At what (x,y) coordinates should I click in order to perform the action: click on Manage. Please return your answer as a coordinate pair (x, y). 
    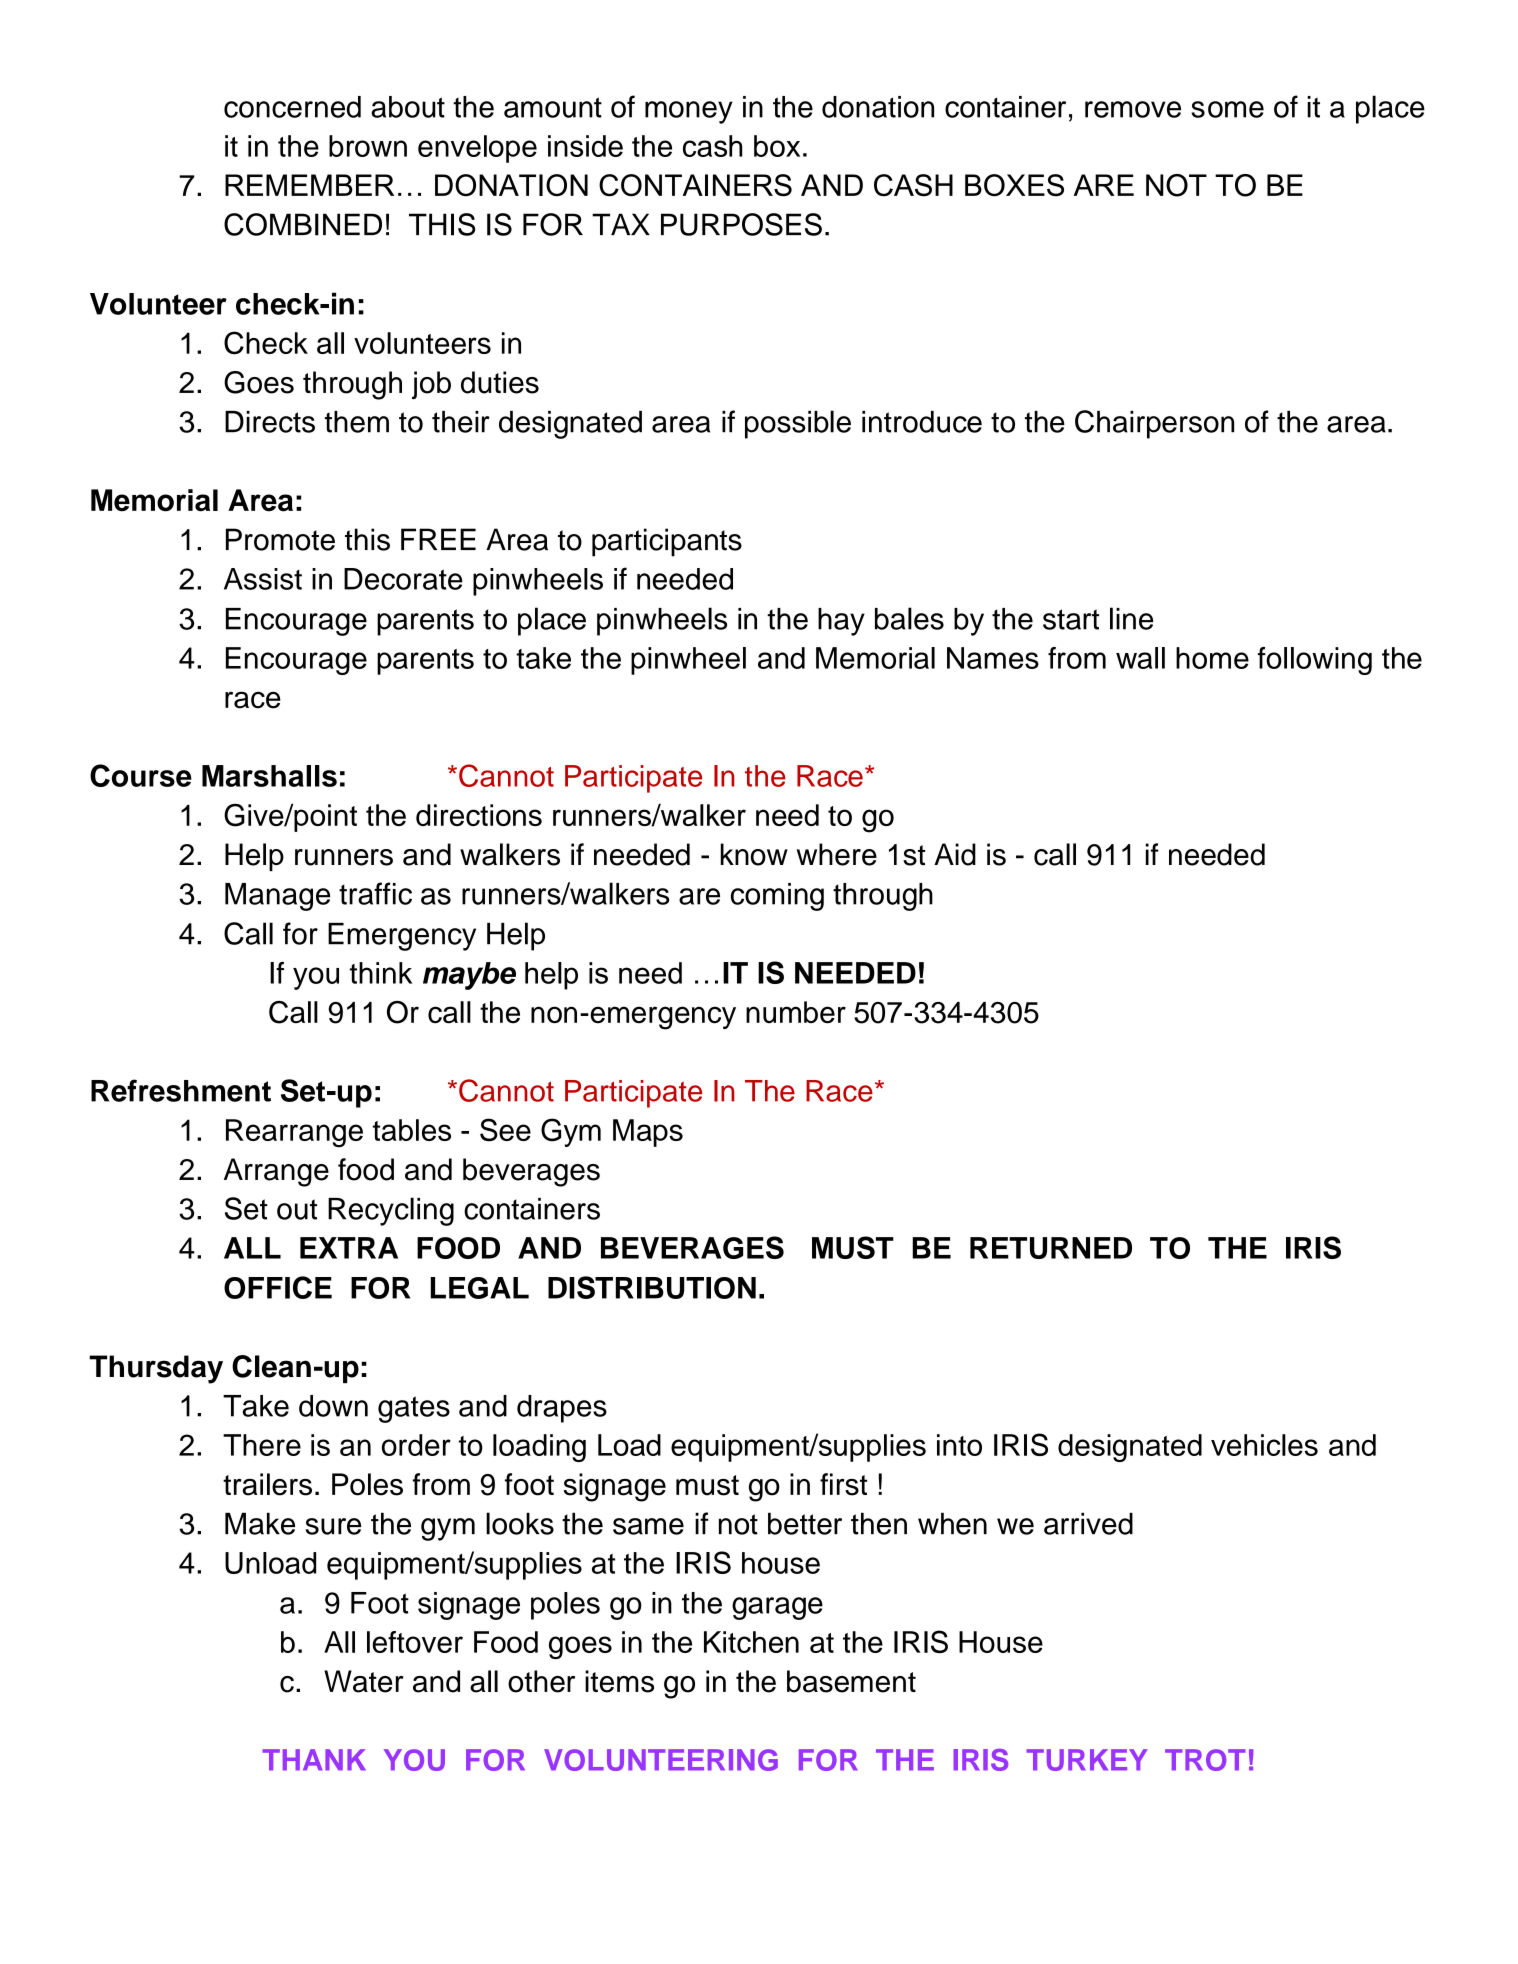
    Looking at the image, I should click on (277, 897).
